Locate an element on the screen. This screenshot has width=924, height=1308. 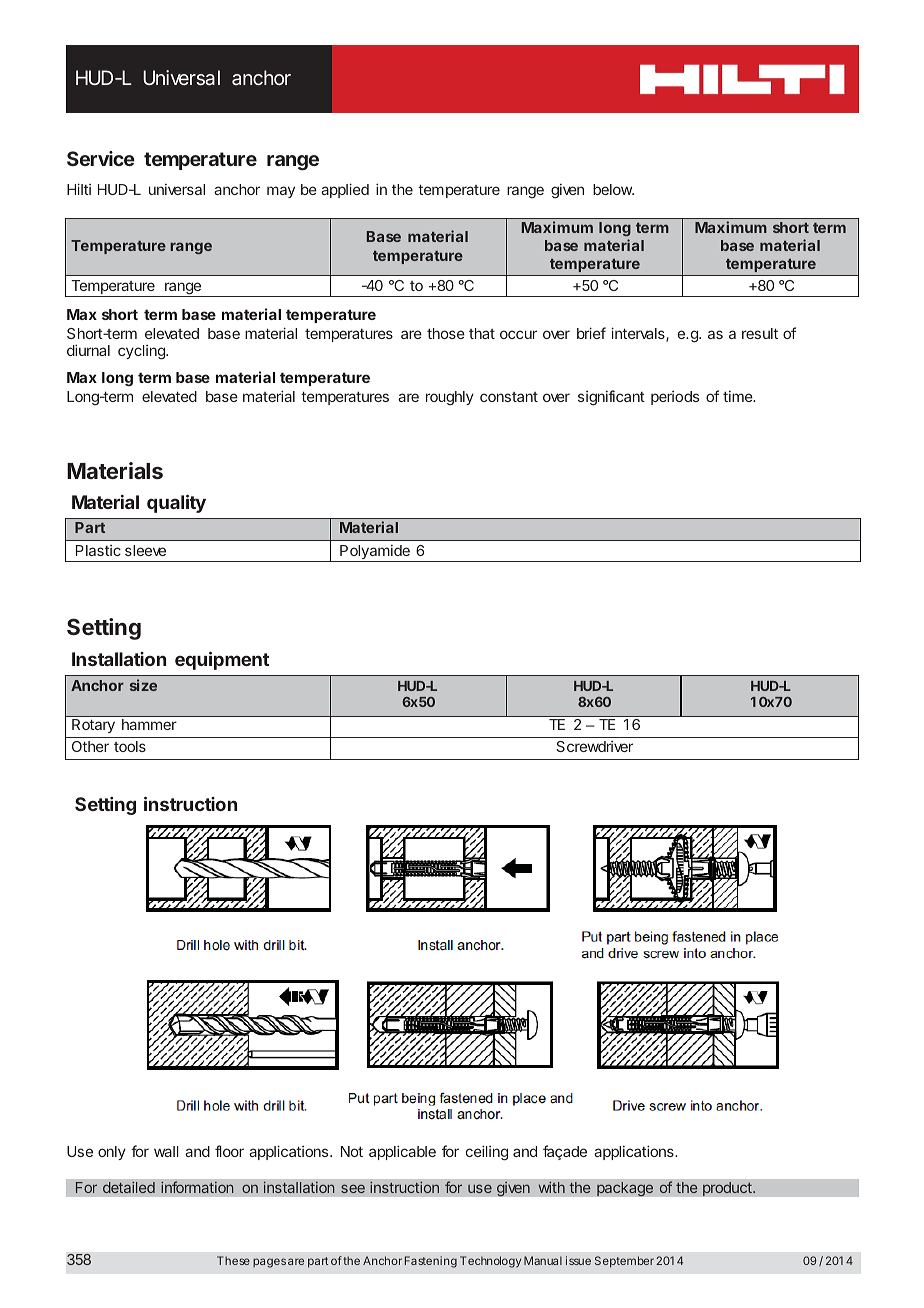
Screwdriver is located at coordinates (594, 746).
